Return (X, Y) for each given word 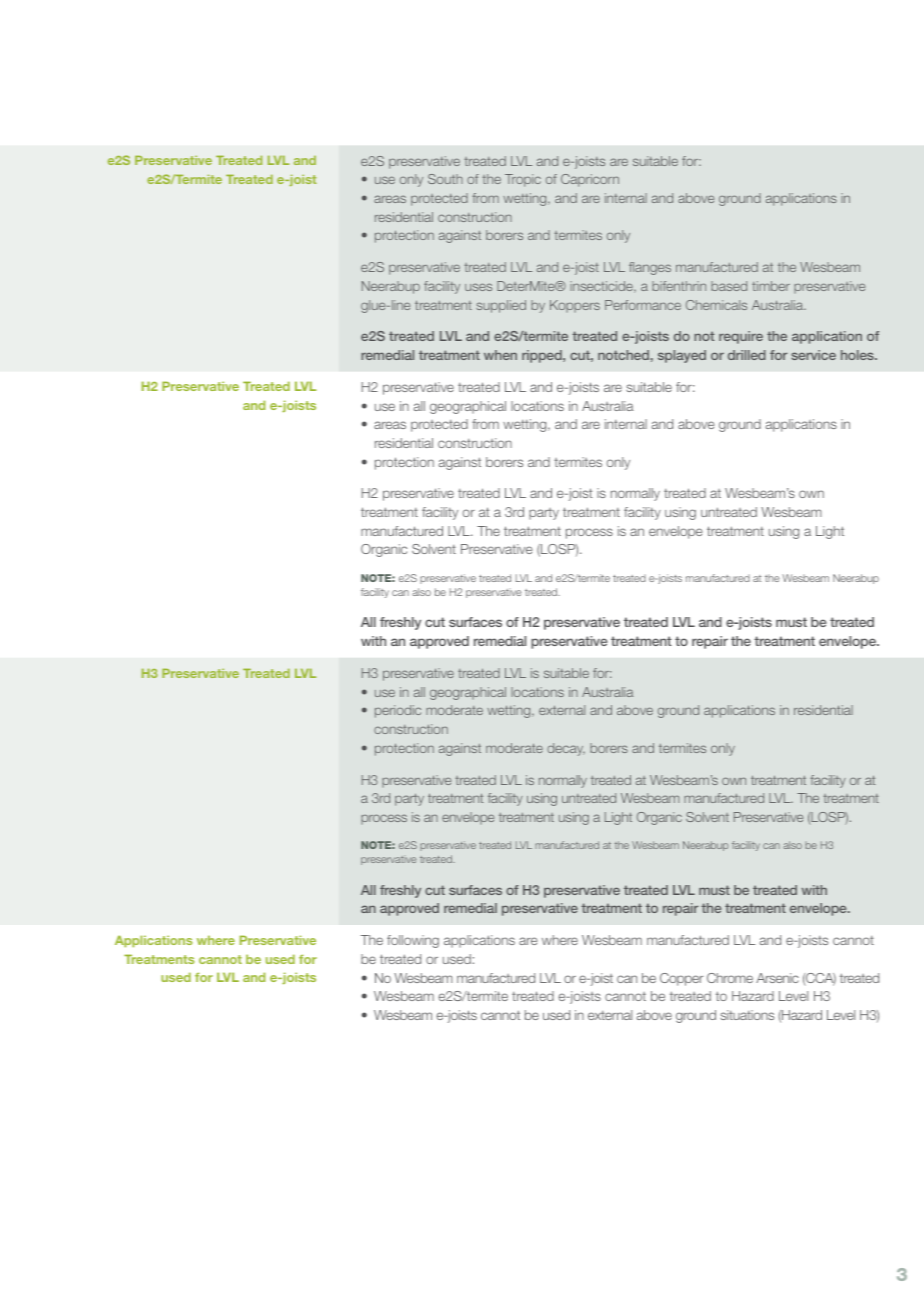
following (413, 941)
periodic (398, 711)
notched (623, 355)
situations (747, 1015)
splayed (682, 356)
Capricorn (590, 180)
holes (858, 355)
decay (566, 749)
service (813, 355)
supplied (501, 306)
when (500, 355)
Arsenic (777, 978)
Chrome (730, 978)
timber (771, 286)
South (445, 179)
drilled (747, 355)
